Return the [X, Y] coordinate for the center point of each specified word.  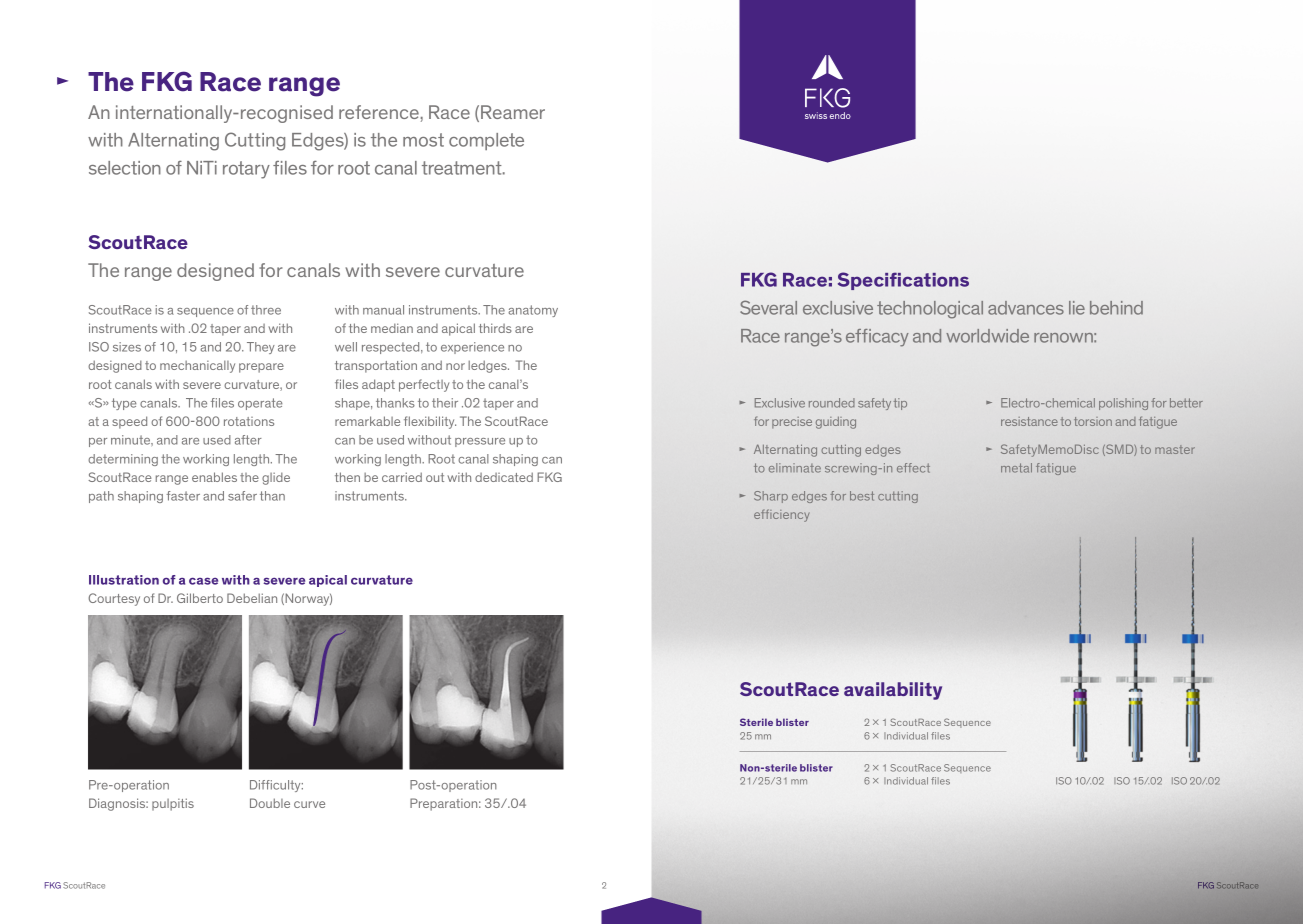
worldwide [987, 336]
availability [893, 691]
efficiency [781, 515]
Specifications [903, 281]
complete [486, 141]
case [203, 581]
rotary [246, 170]
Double [270, 803]
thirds [495, 328]
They [261, 348]
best [862, 496]
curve [309, 804]
